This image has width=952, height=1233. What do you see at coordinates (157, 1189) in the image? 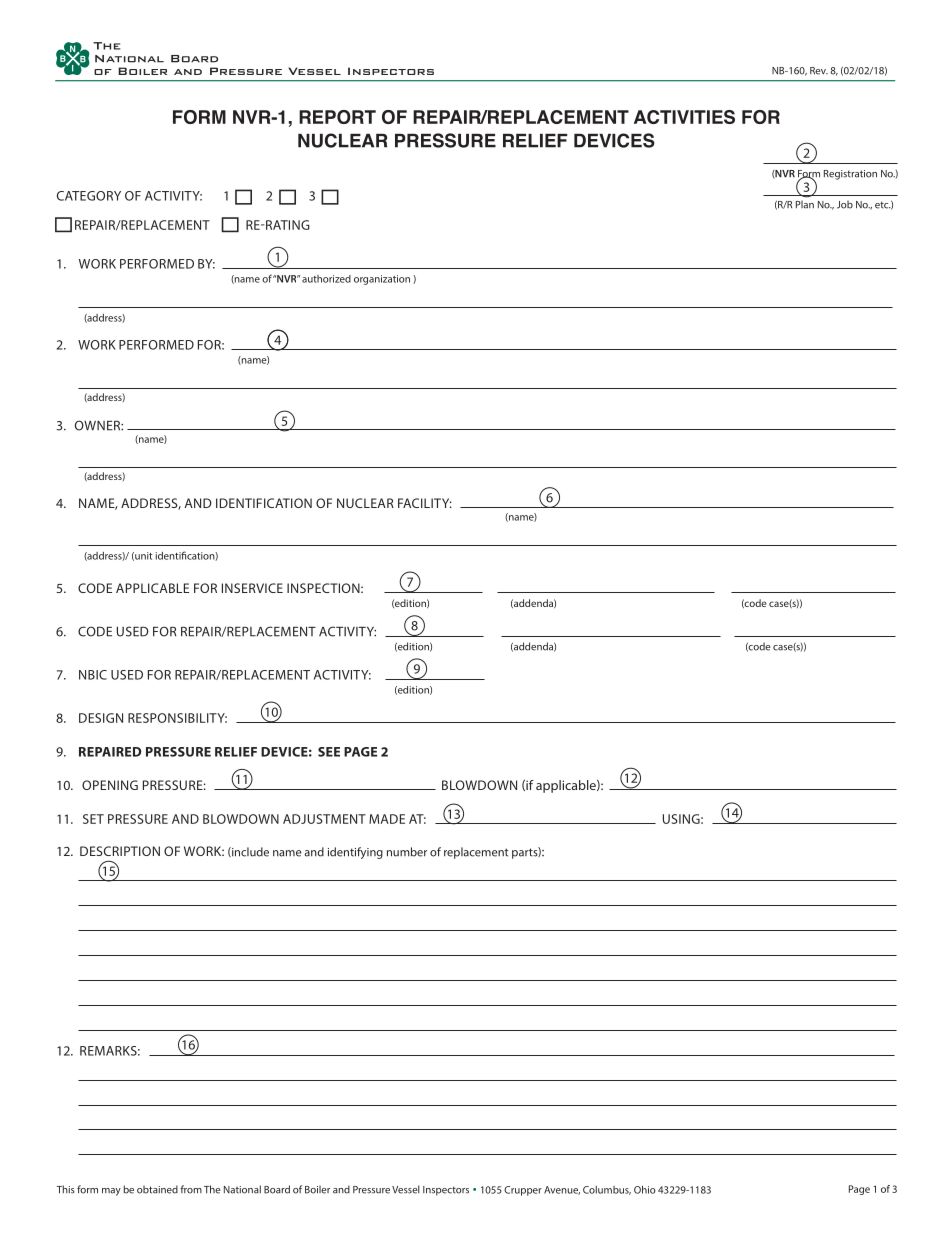
I see `obtained` at bounding box center [157, 1189].
